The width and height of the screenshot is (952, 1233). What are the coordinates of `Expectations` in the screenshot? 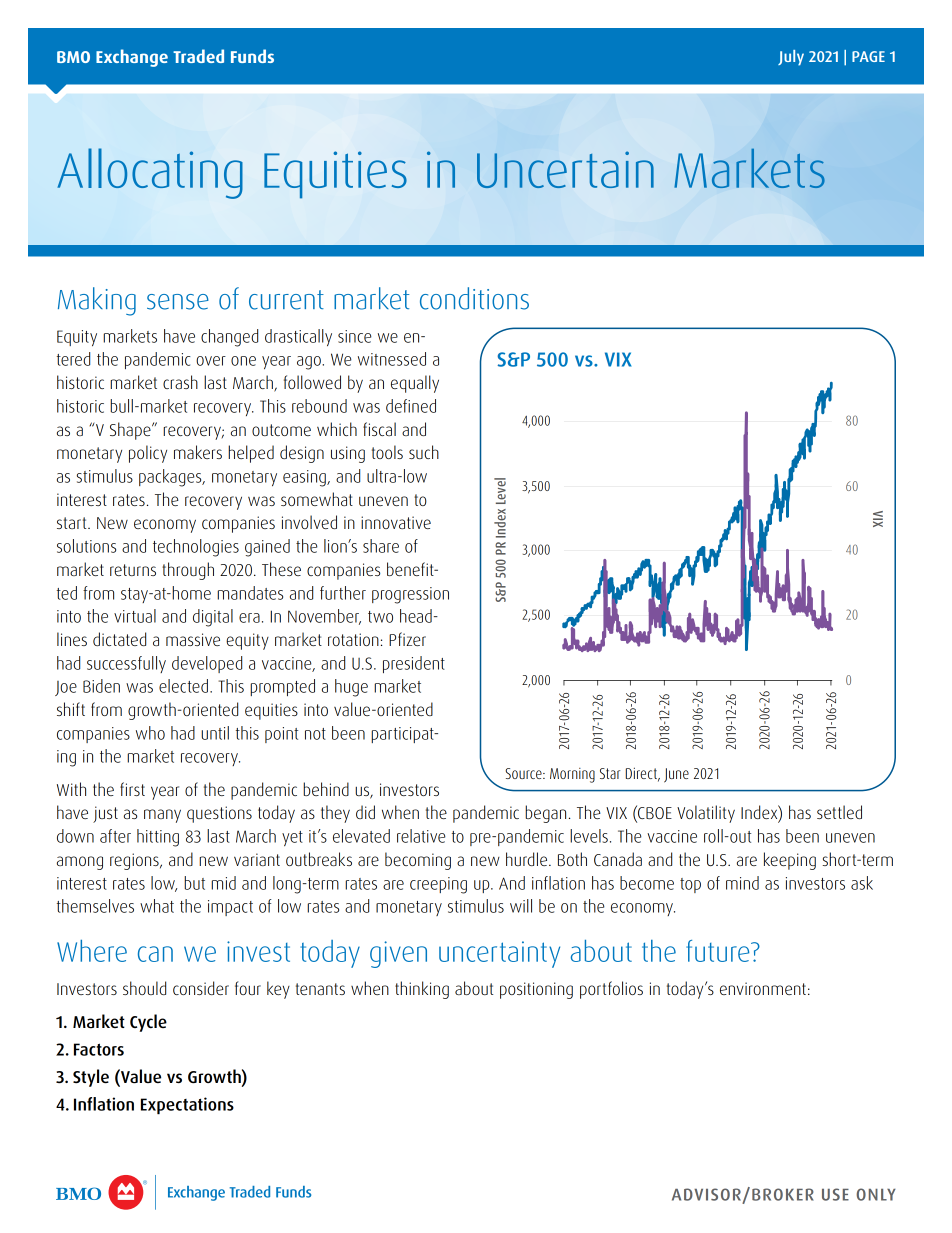 It's located at (187, 1106).
